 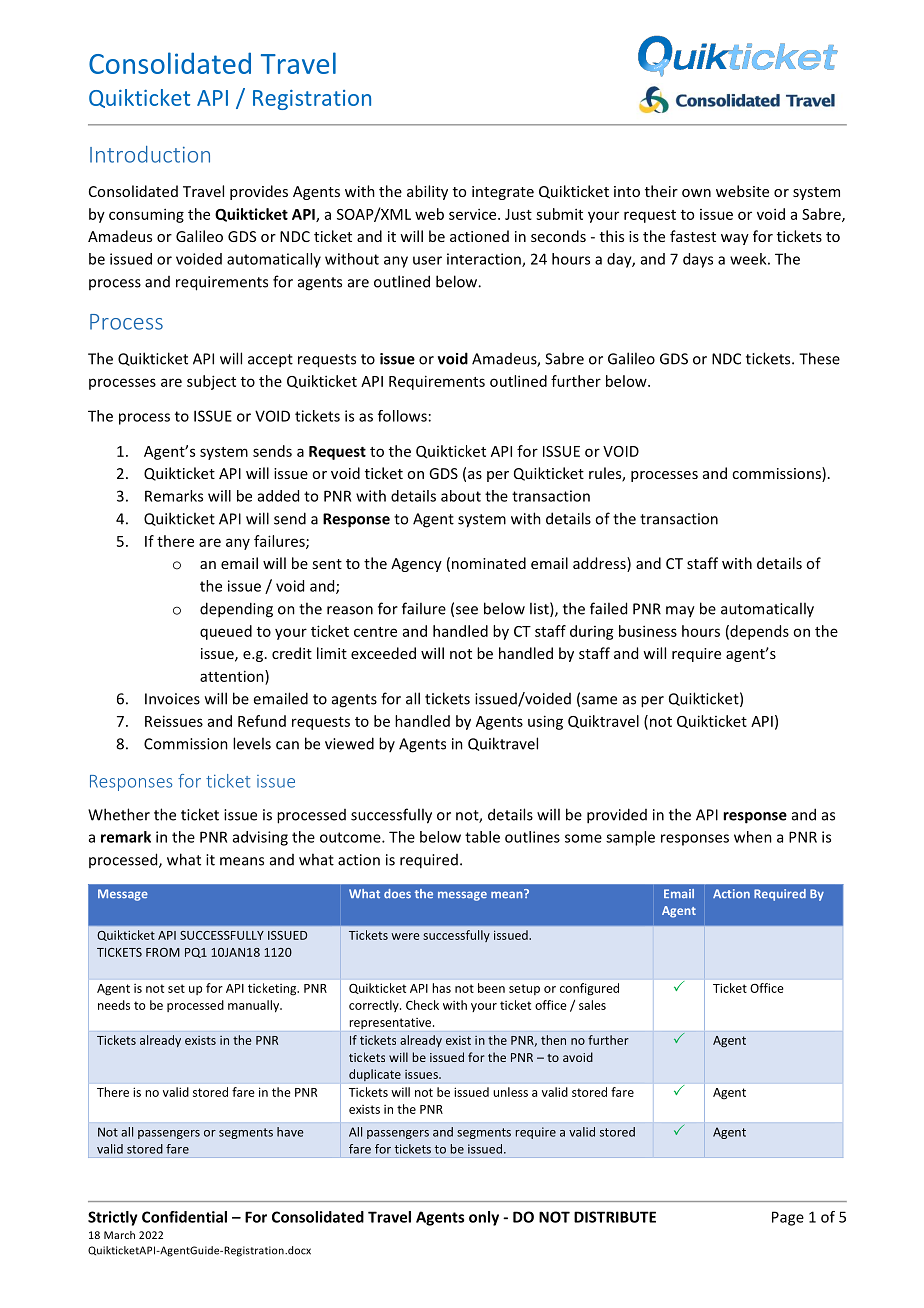 I want to click on provides, so click(x=259, y=192).
